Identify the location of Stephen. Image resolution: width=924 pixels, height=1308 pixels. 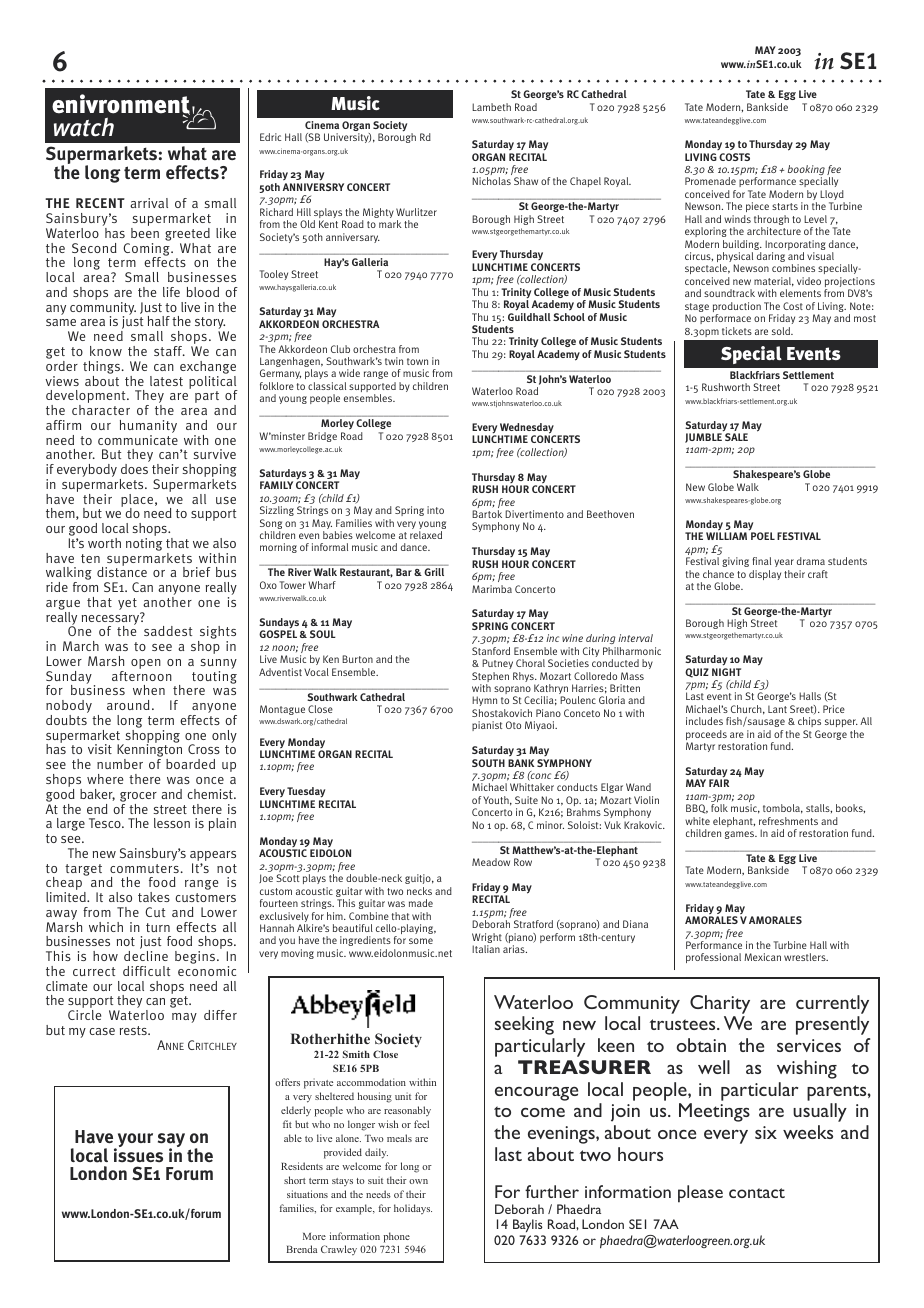
(490, 678).
